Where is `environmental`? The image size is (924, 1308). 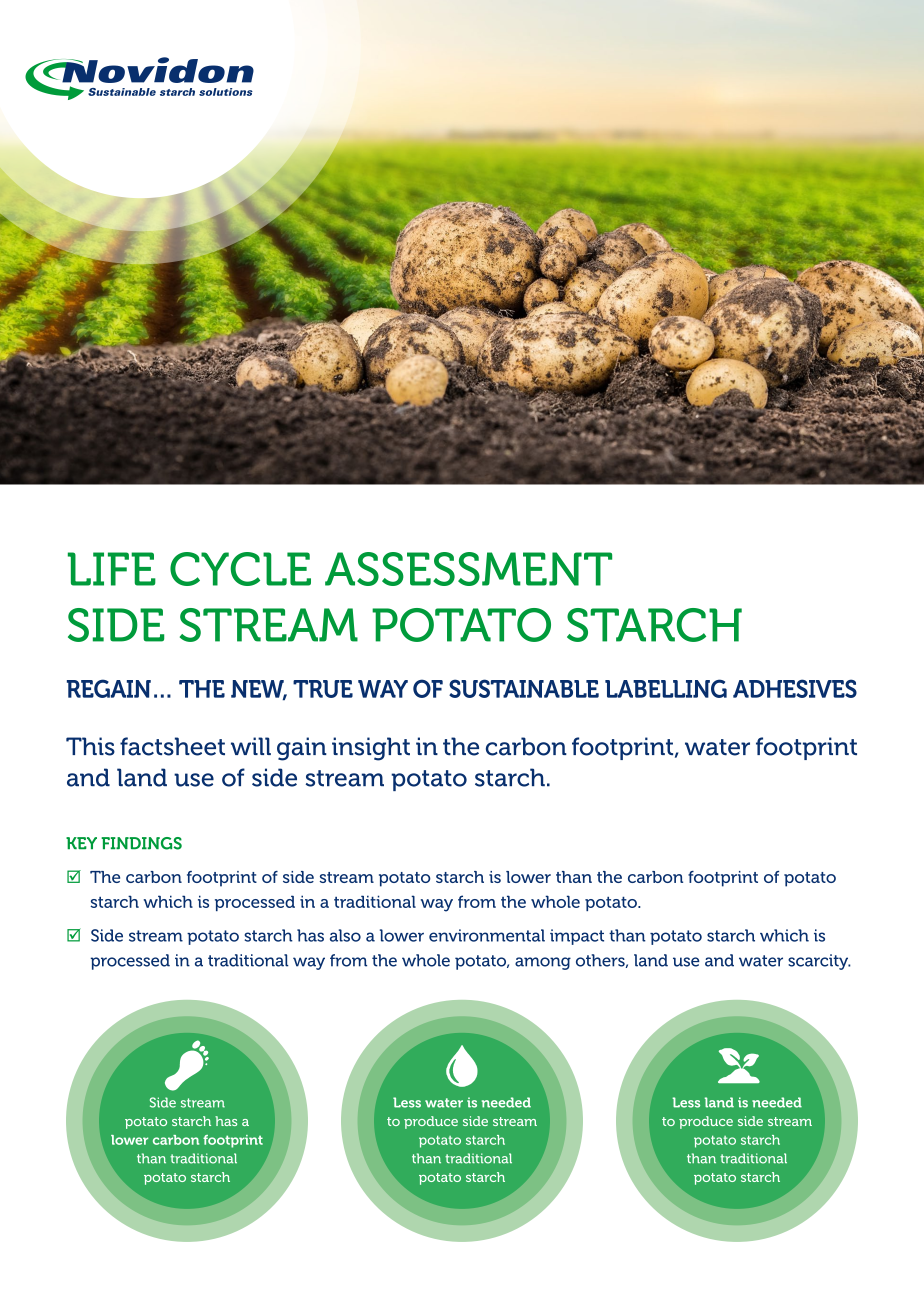 environmental is located at coordinates (487, 935).
